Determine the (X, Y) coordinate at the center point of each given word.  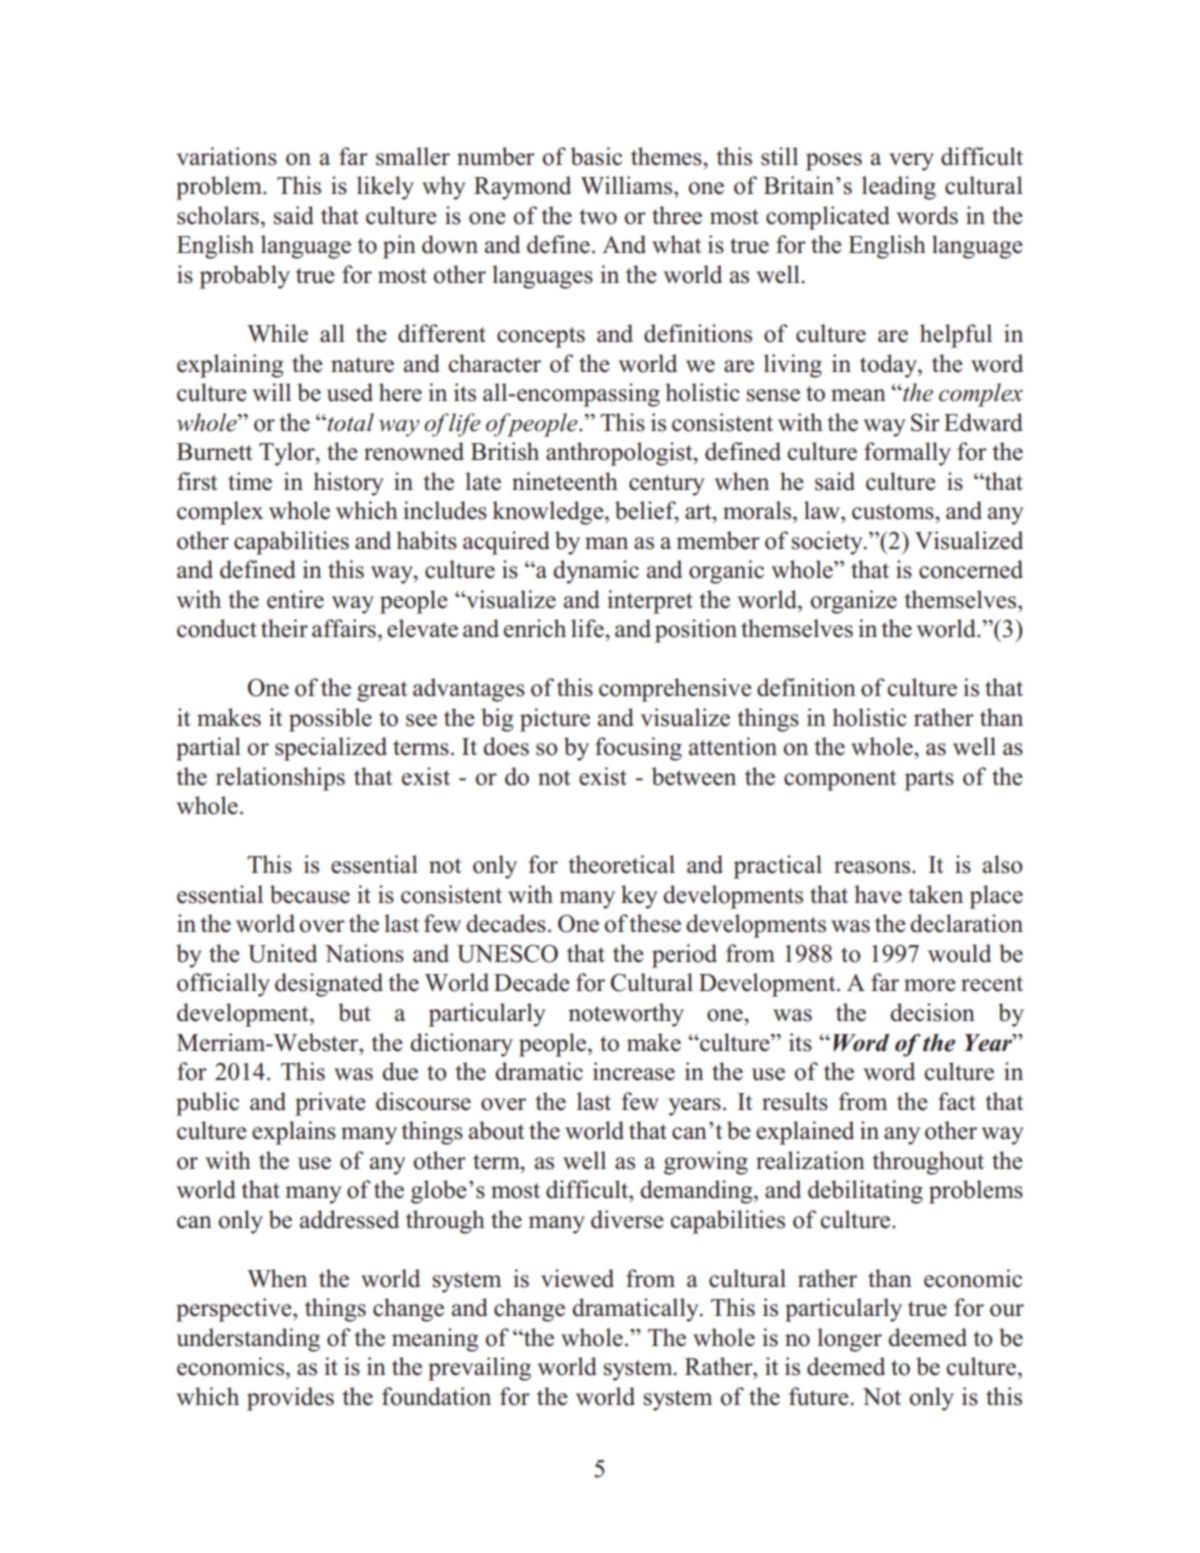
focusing (638, 749)
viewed (577, 1278)
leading (899, 188)
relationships (280, 779)
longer (849, 1340)
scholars (218, 215)
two (598, 217)
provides (290, 1399)
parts (929, 780)
